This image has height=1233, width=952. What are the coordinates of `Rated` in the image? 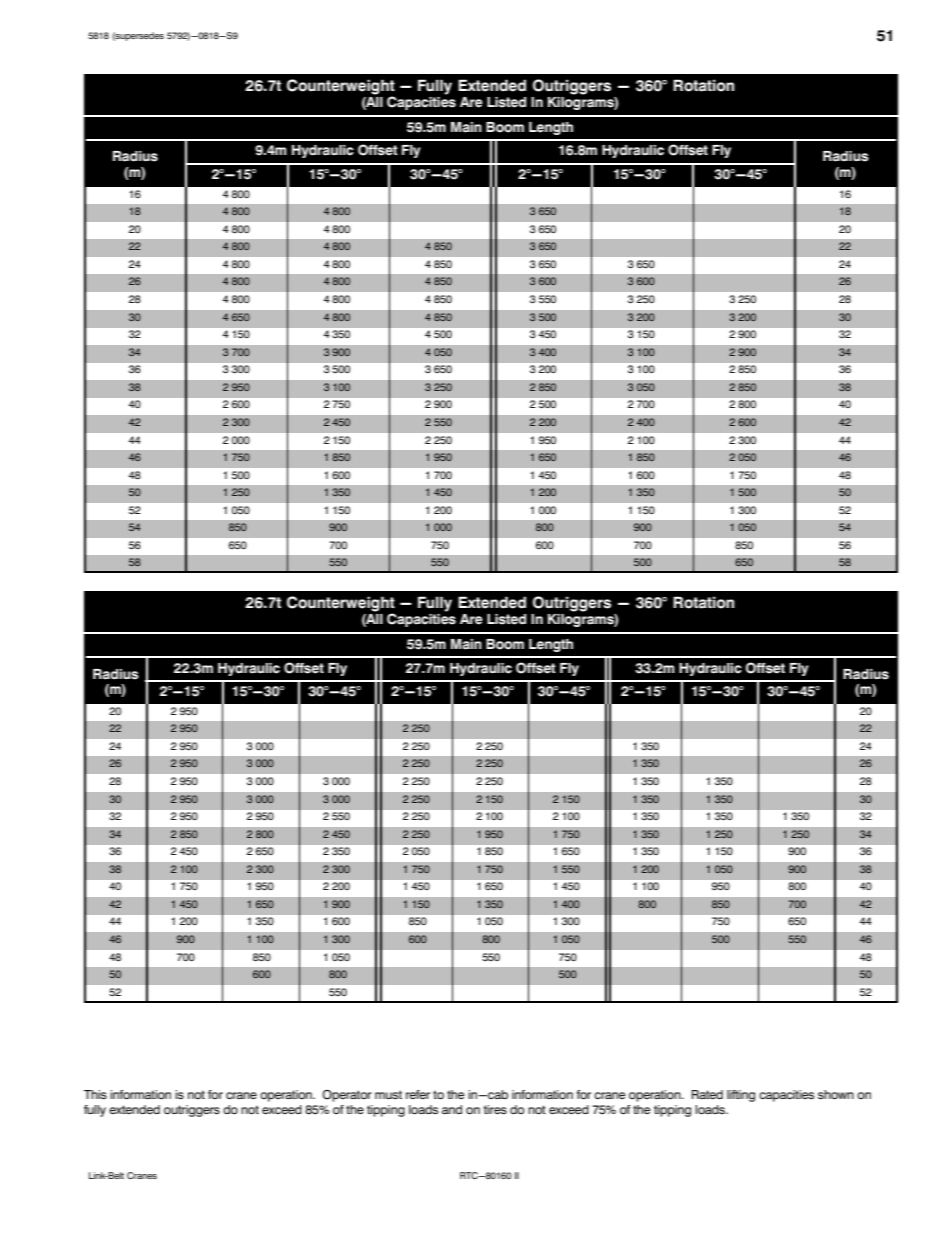 It's located at (707, 1094).
